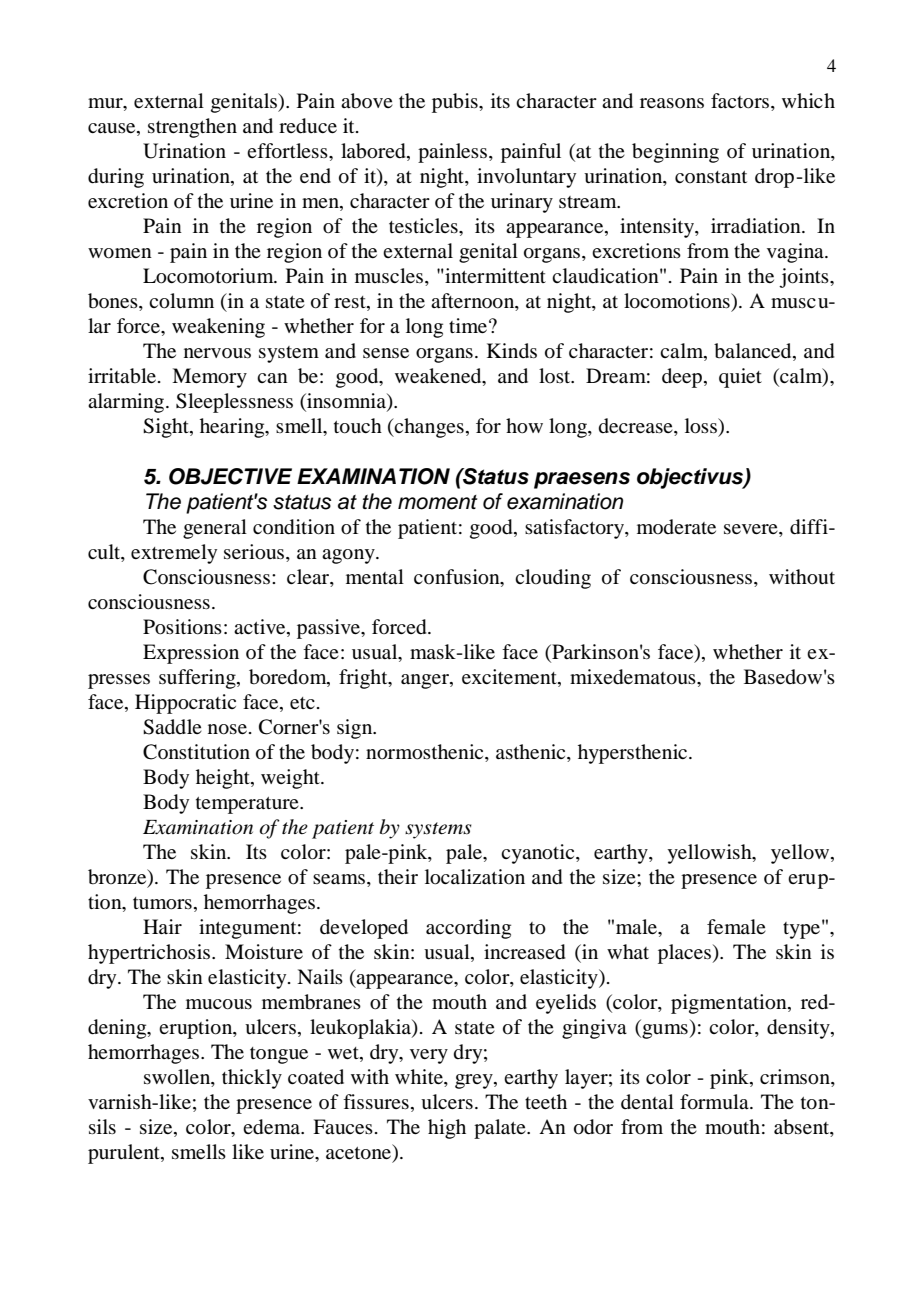 The height and width of the document is (1307, 924). Describe the element at coordinates (740, 101) in the document. I see `factors` at that location.
